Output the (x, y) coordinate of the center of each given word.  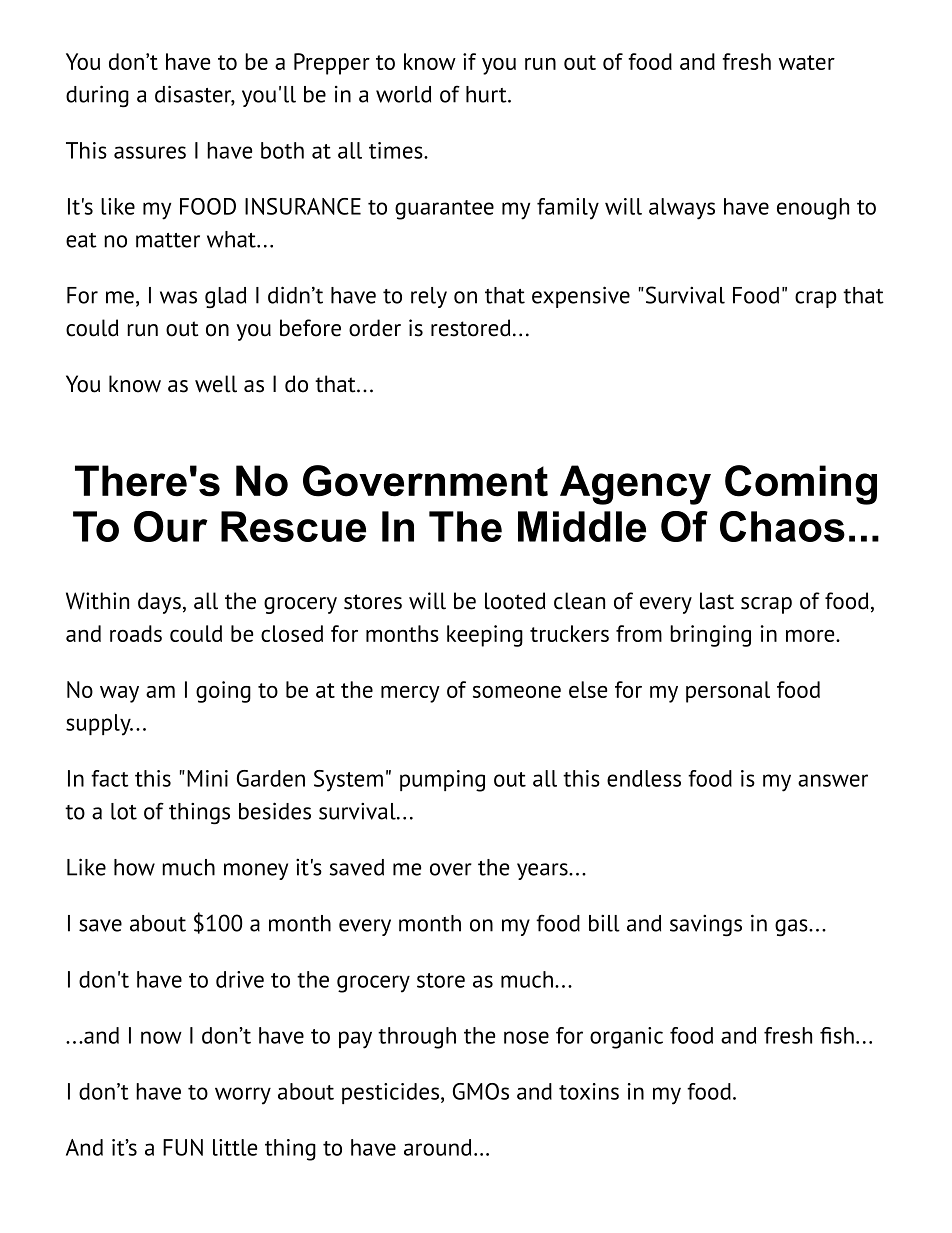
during (97, 96)
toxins (589, 1091)
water (807, 62)
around (437, 1147)
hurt (487, 94)
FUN (183, 1147)
